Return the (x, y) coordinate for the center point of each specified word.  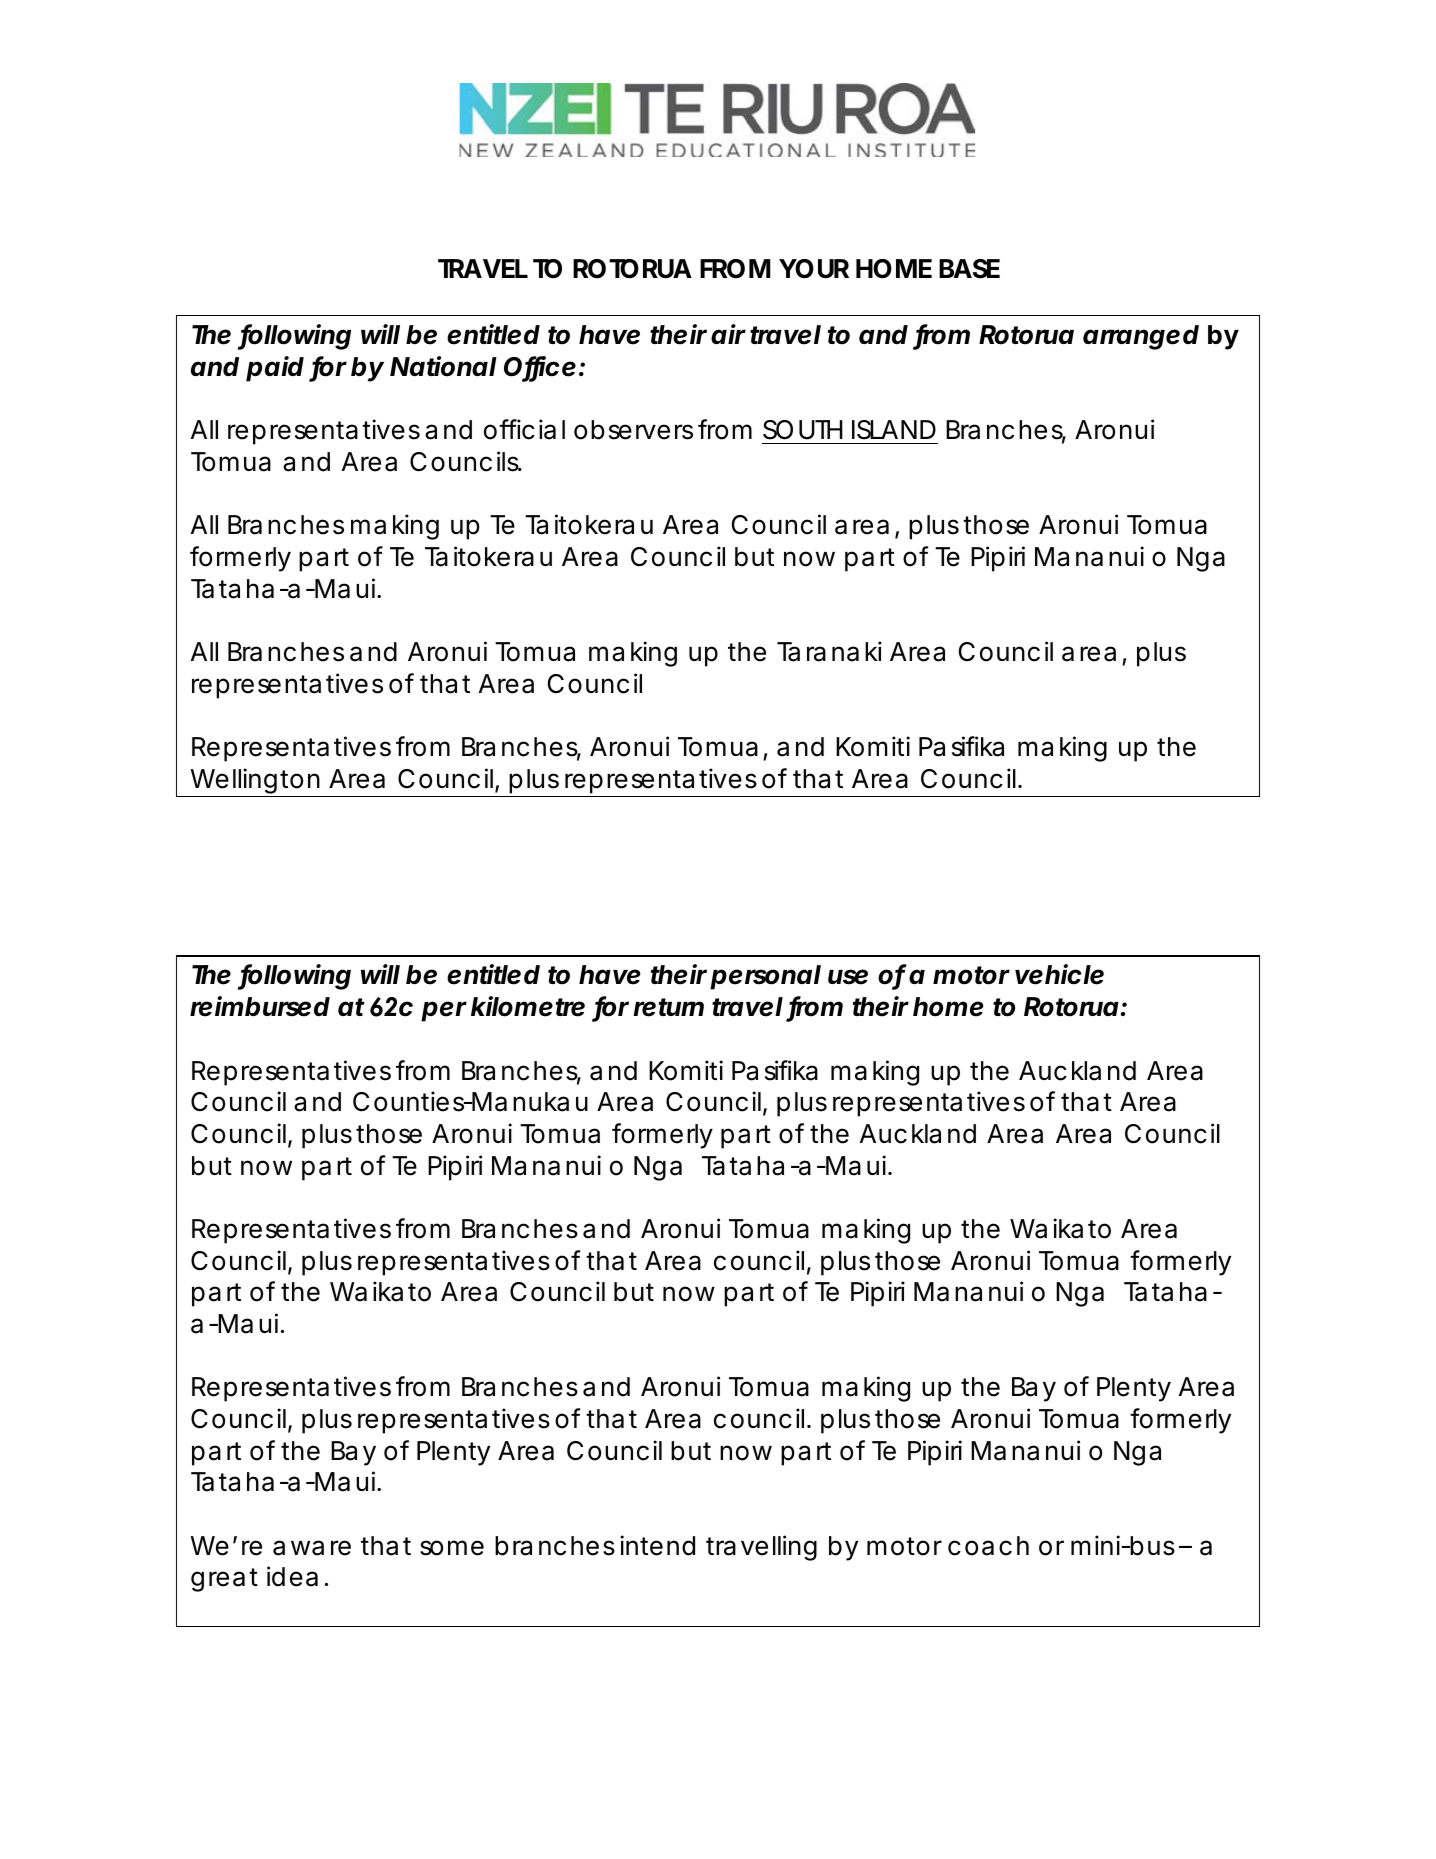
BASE (969, 269)
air (728, 334)
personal (765, 977)
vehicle (1059, 974)
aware (312, 1548)
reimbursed (260, 1006)
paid (275, 369)
